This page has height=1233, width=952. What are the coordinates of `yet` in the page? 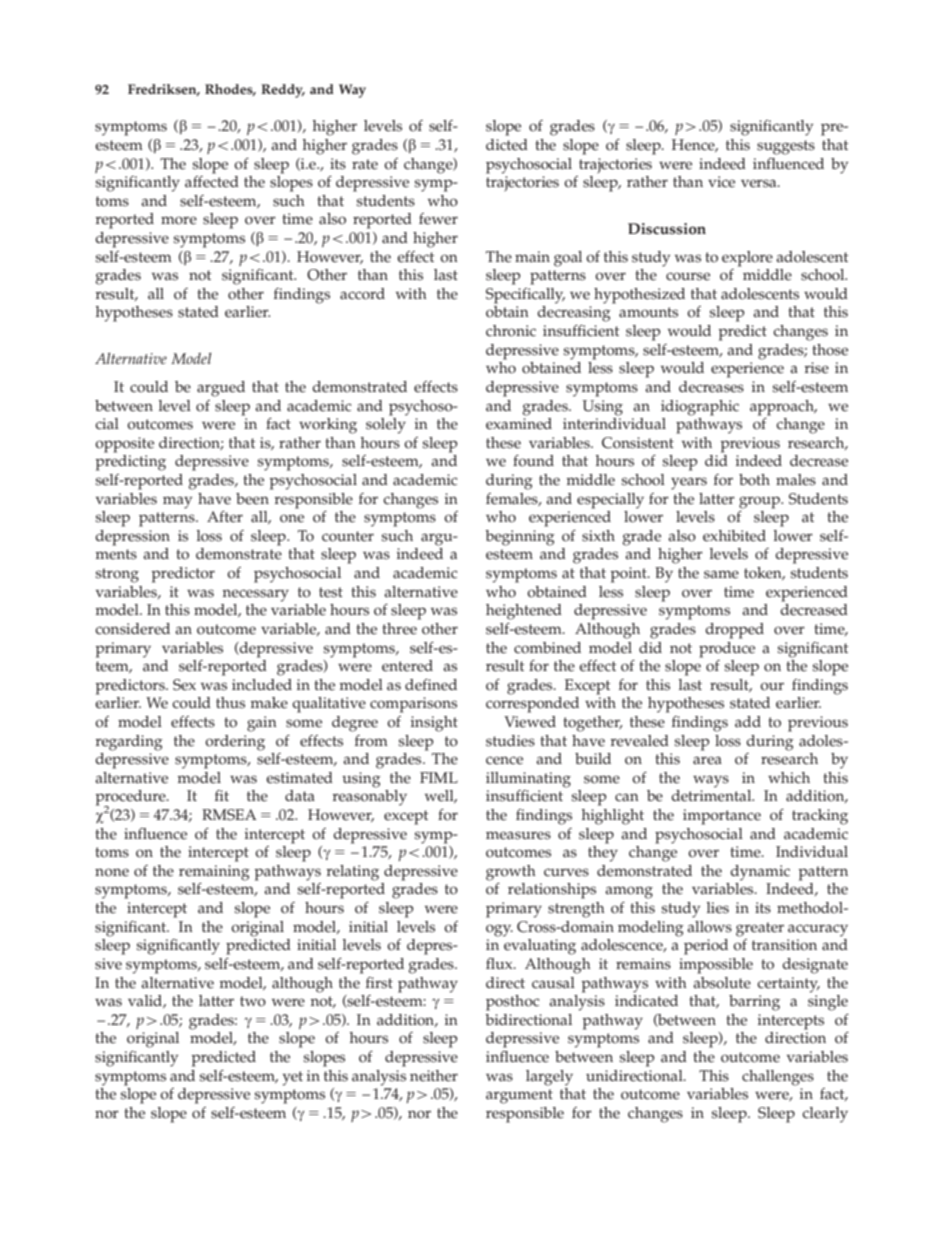 It's located at (292, 1078).
